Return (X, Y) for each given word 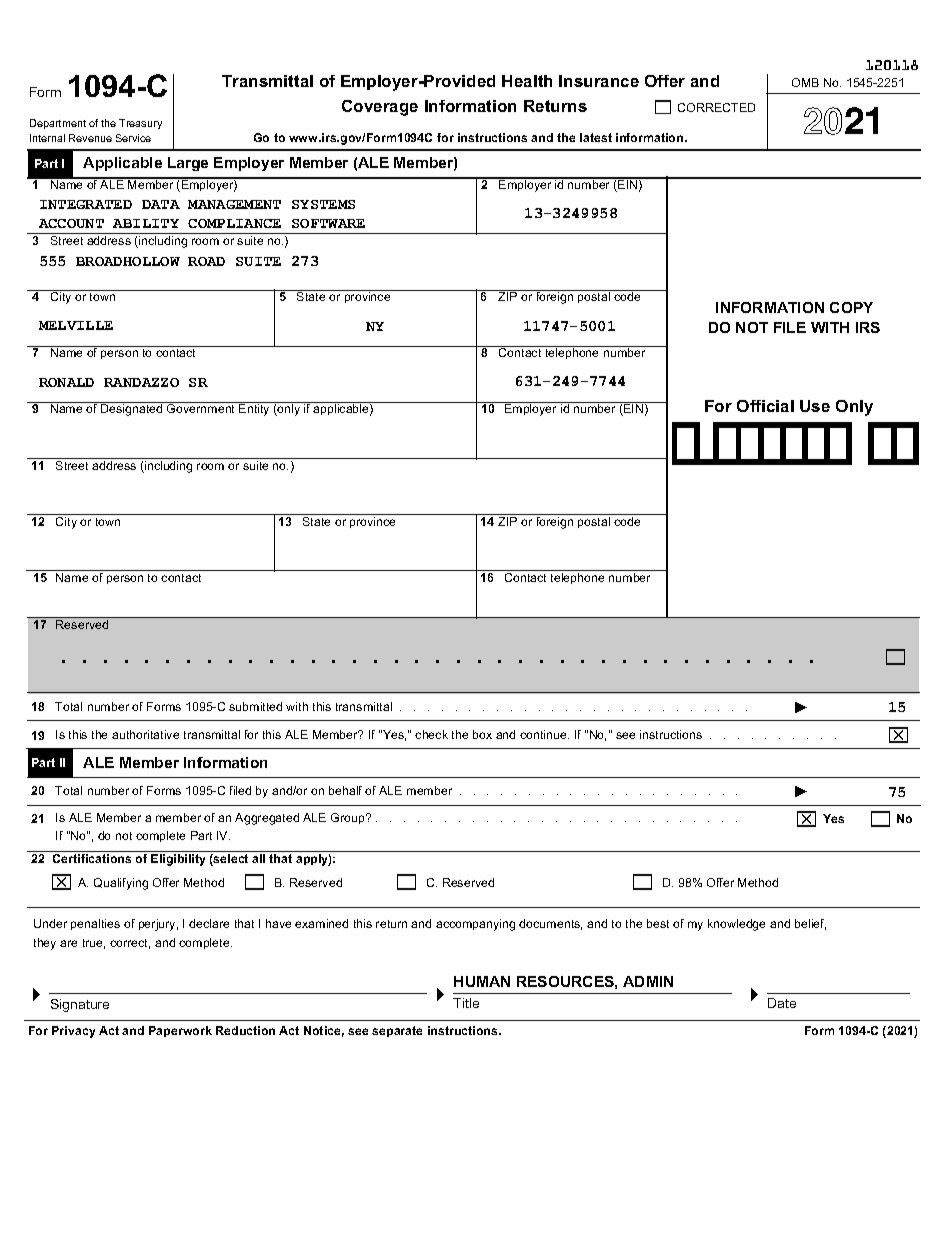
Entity (254, 410)
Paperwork (180, 1031)
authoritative (145, 734)
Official (765, 406)
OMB (805, 82)
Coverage (380, 108)
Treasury (140, 124)
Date (782, 1003)
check (431, 734)
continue (544, 734)
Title (466, 1003)
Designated (131, 410)
